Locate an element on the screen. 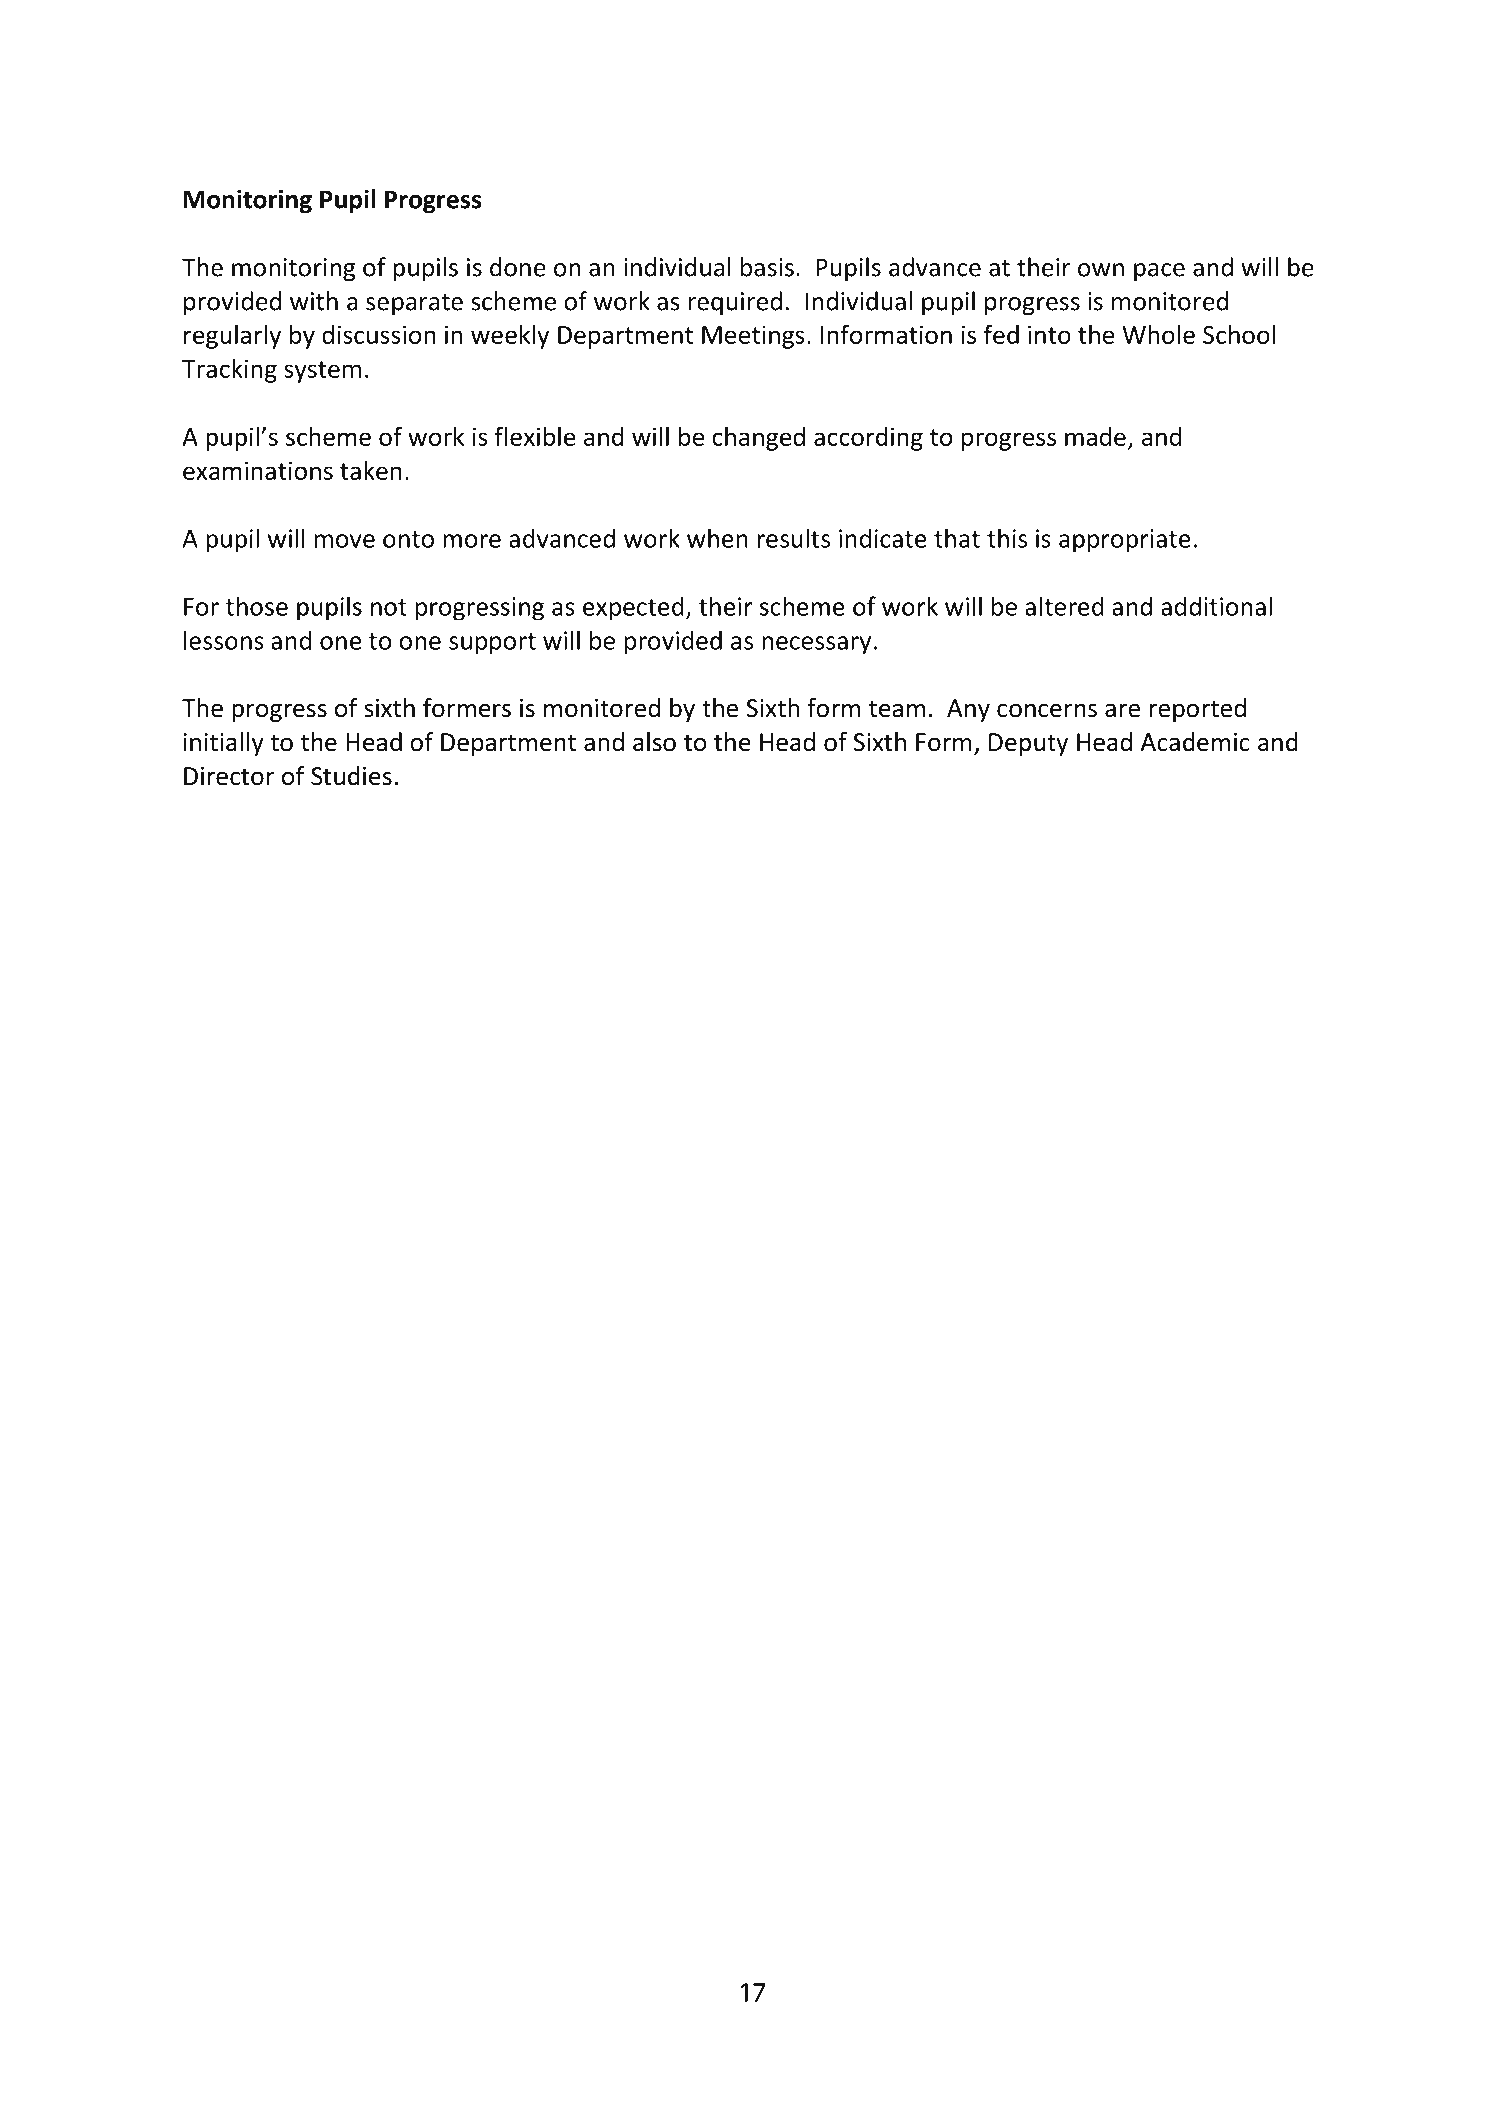 This screenshot has width=1504, height=2127. lessons is located at coordinates (224, 640).
